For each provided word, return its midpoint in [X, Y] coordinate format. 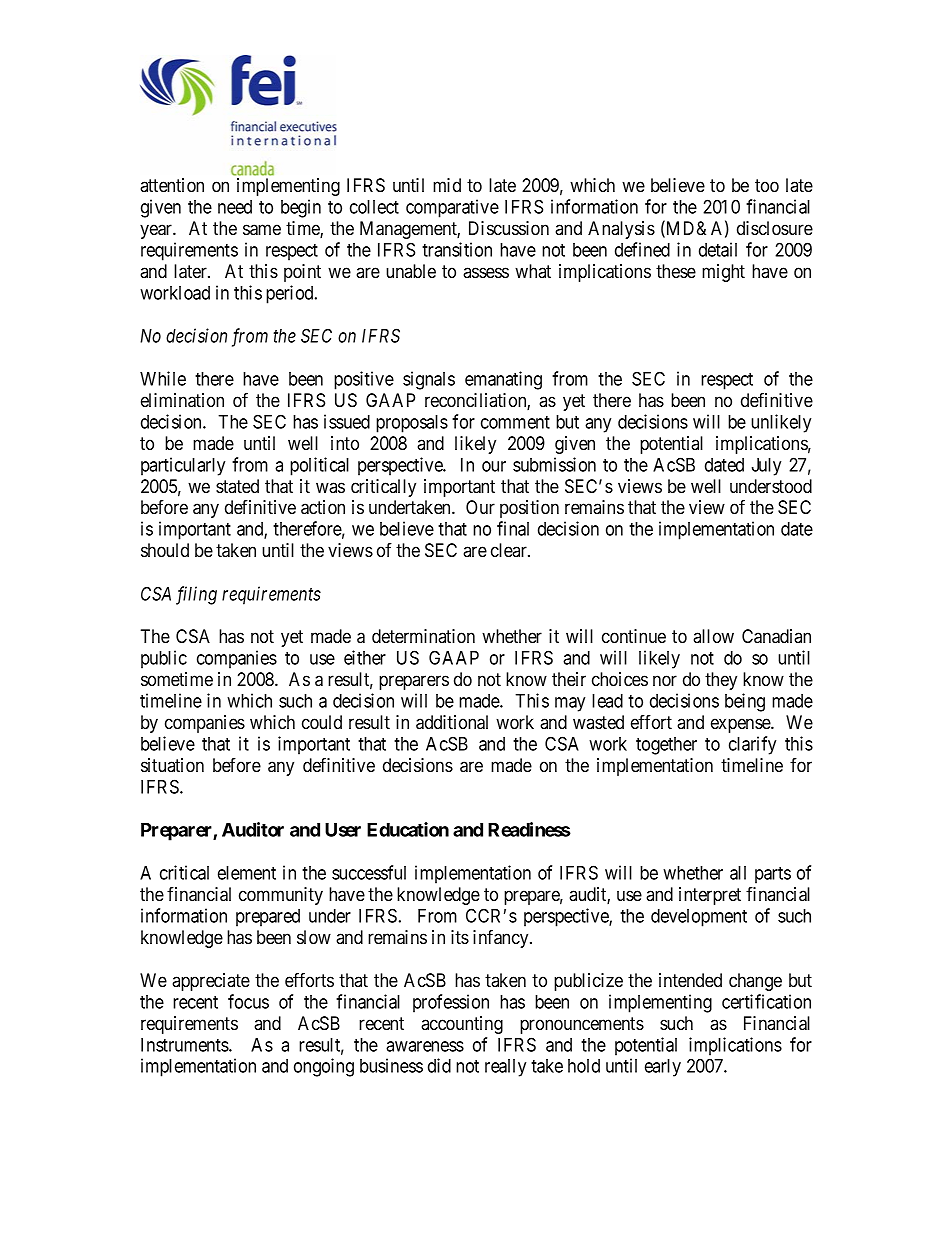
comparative [452, 208]
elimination [182, 400]
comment [515, 422]
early [663, 1068]
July [766, 467]
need [235, 207]
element [247, 873]
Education [408, 829]
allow [713, 636]
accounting [462, 1025]
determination [423, 636]
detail [718, 249]
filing [196, 595]
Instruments [185, 1045]
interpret [710, 896]
